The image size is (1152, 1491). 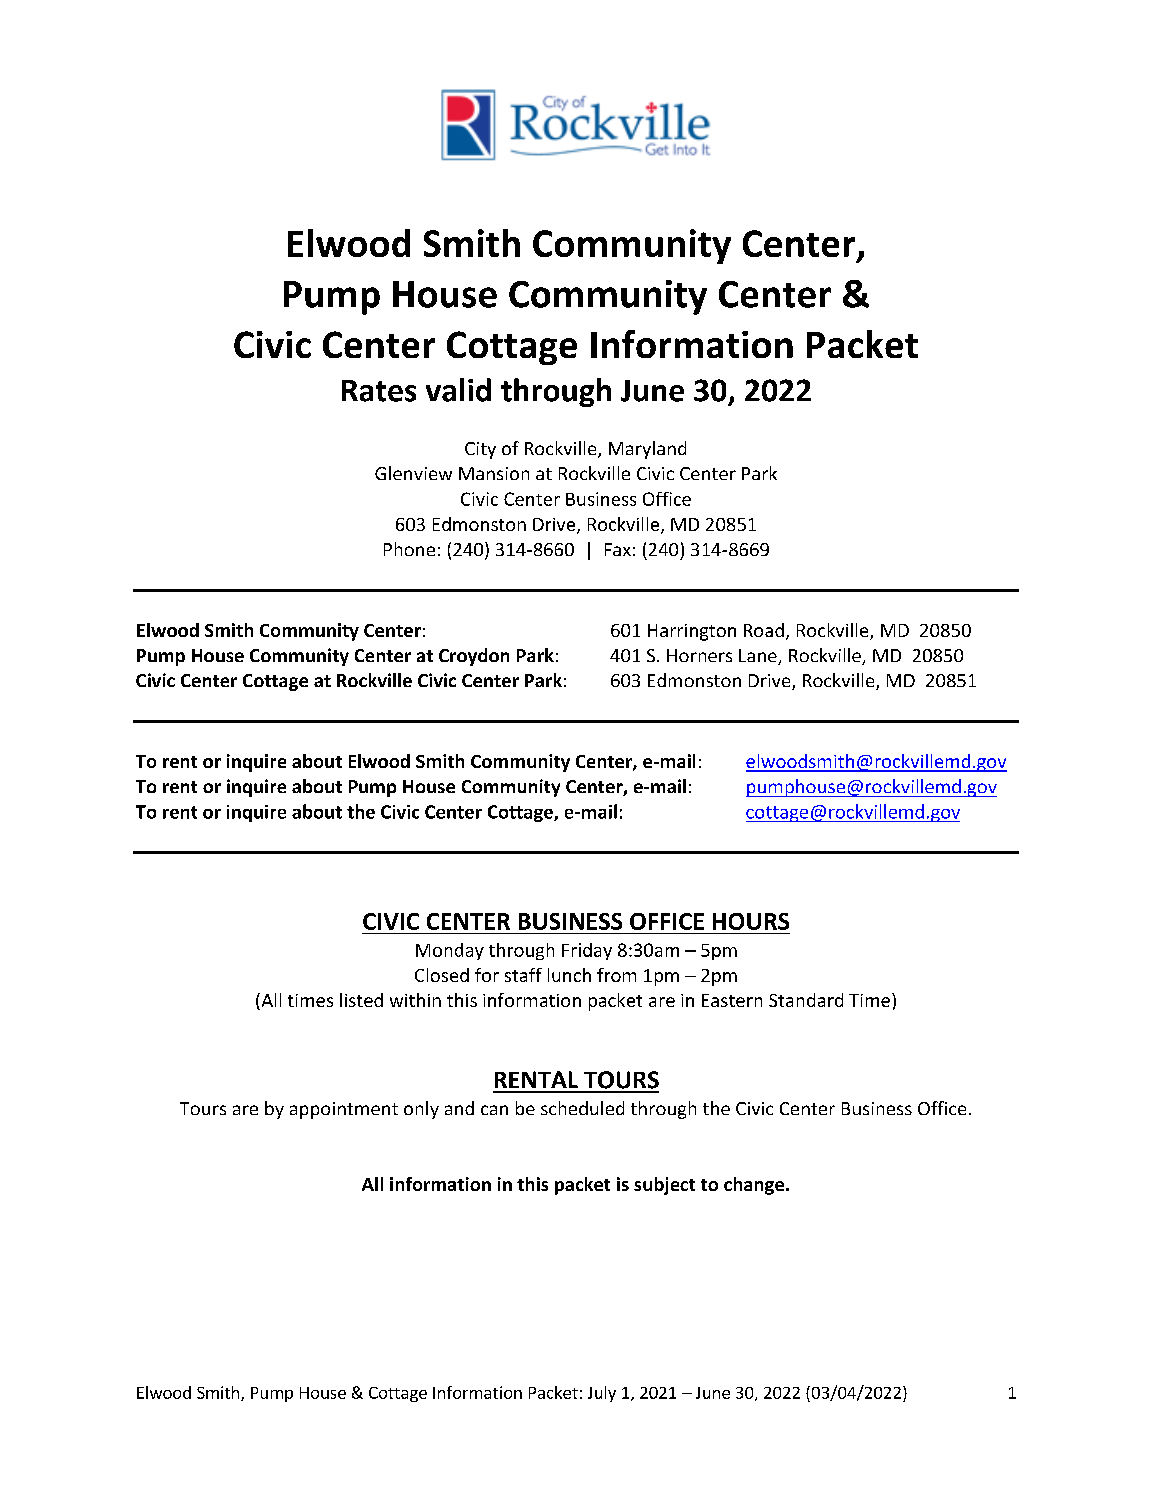 What do you see at coordinates (618, 549) in the document?
I see `Fax` at bounding box center [618, 549].
